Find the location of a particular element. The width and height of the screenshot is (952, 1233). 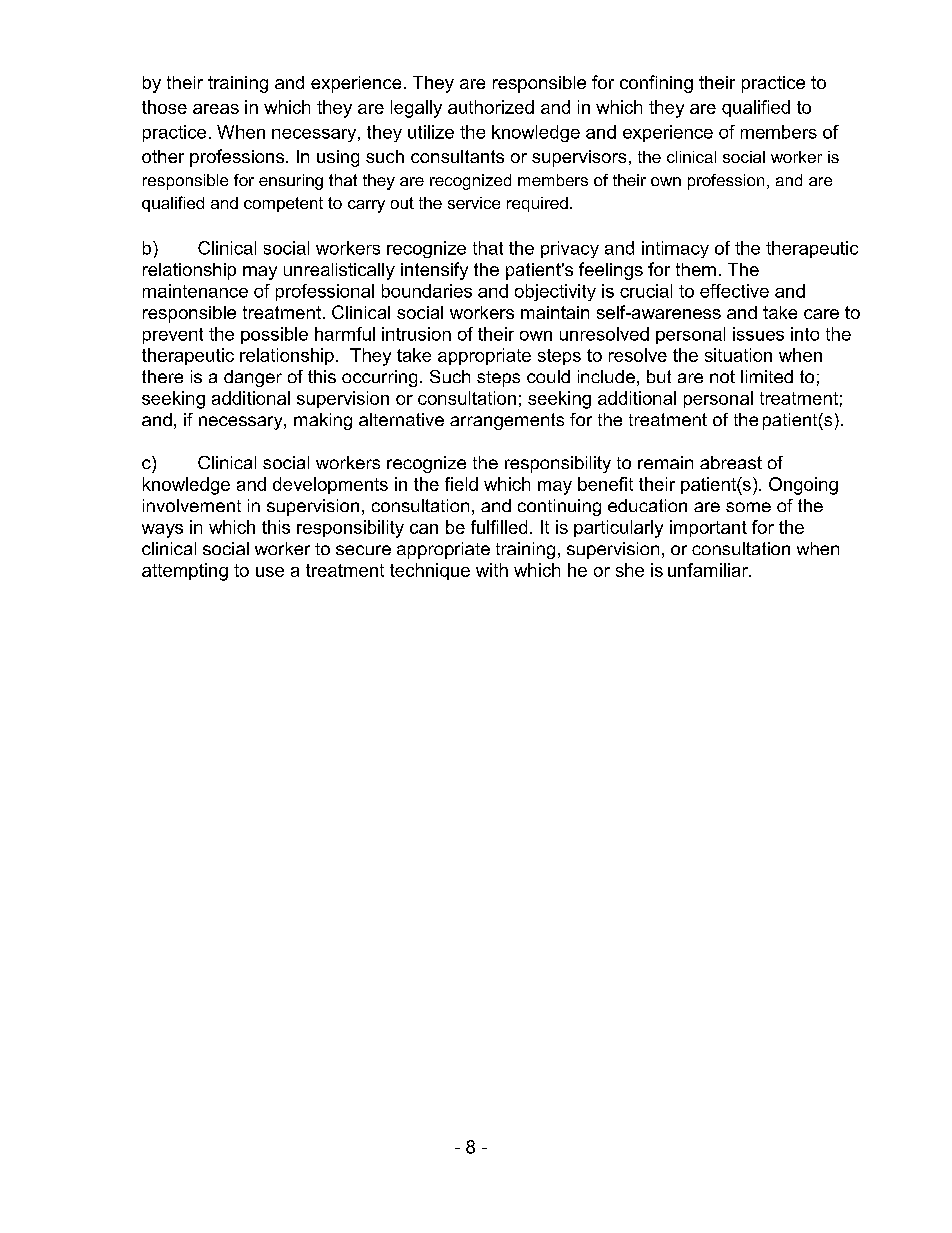

areas is located at coordinates (216, 109).
